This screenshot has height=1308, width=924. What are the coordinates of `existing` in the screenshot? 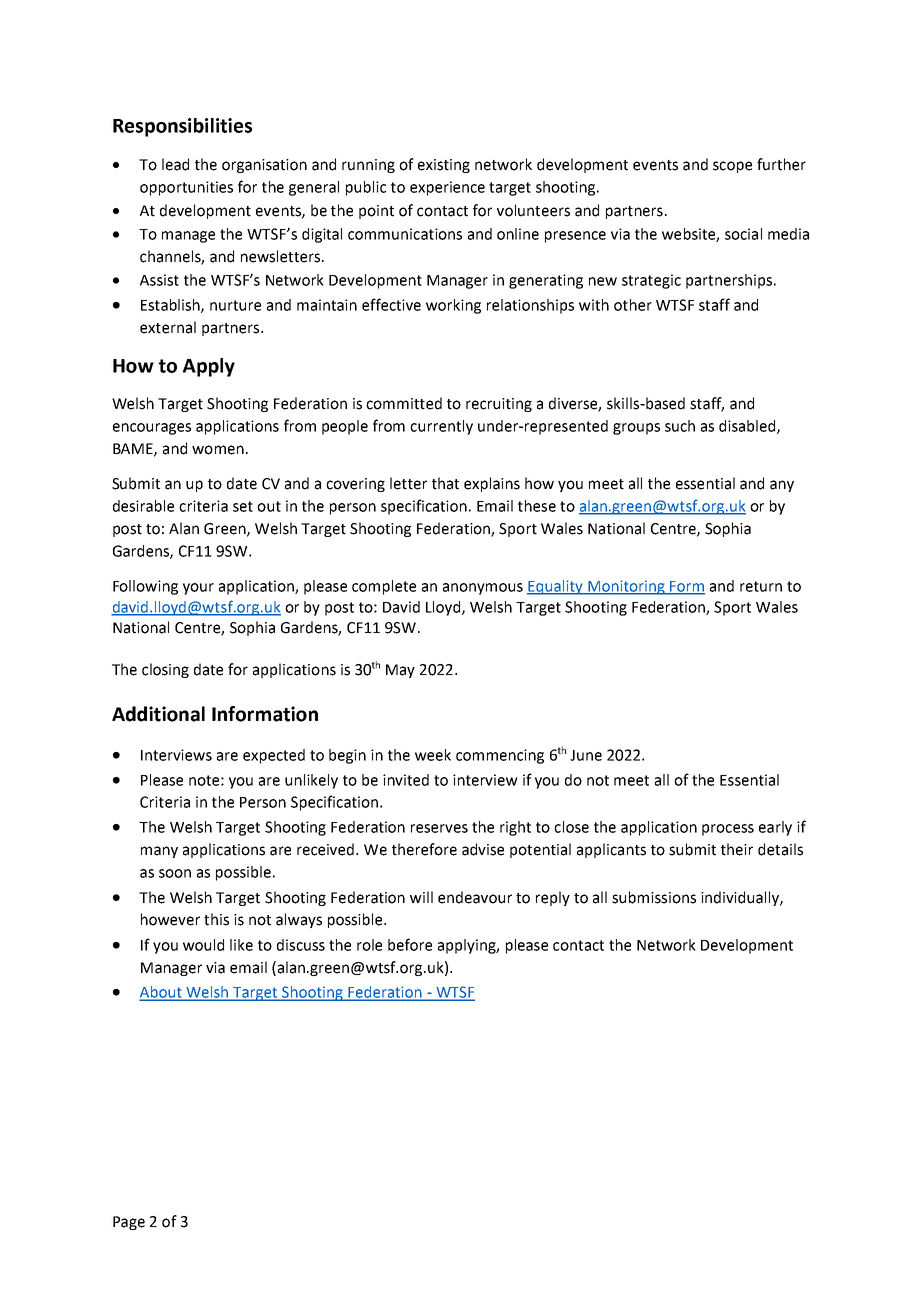 It's located at (444, 166).
